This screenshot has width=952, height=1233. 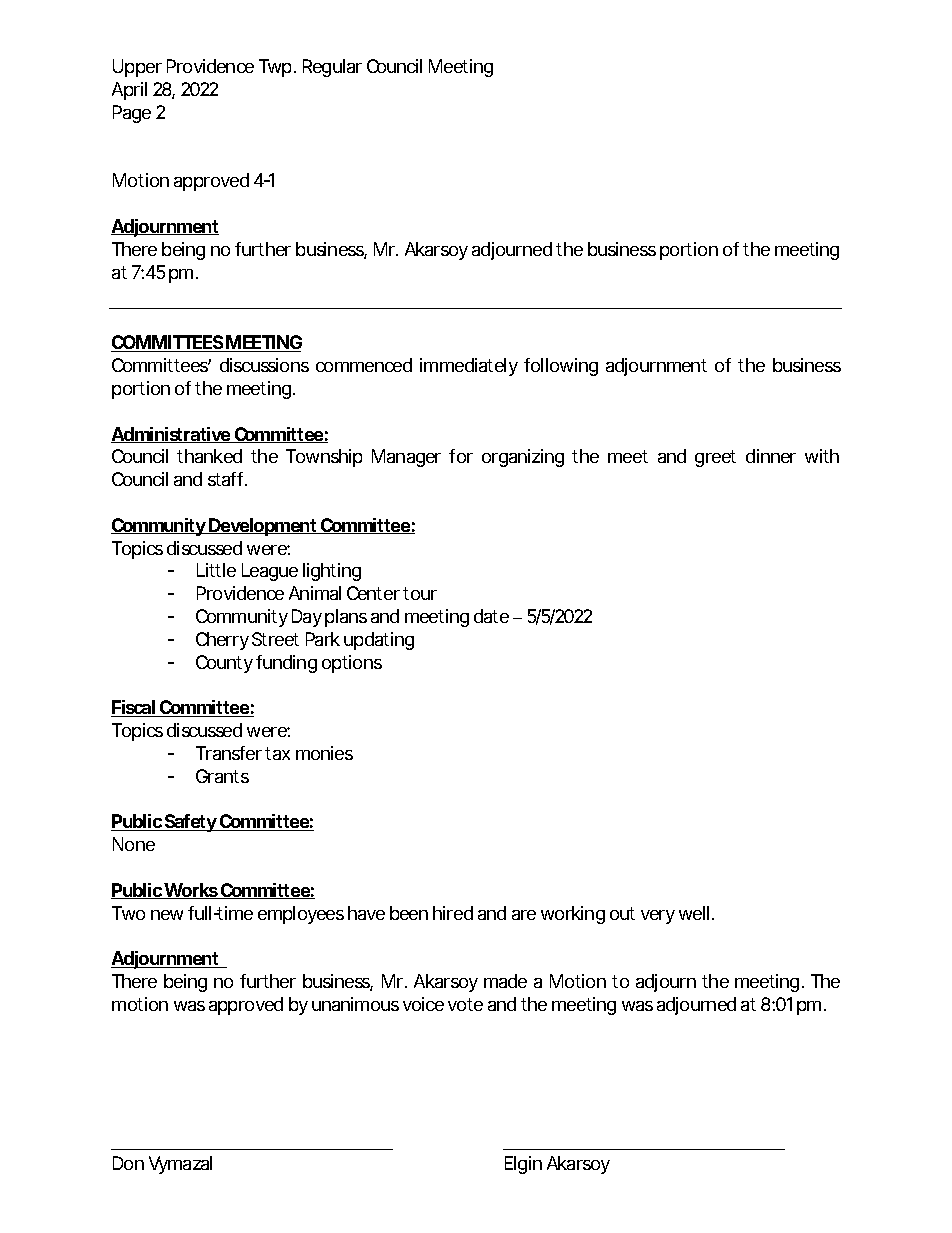 I want to click on Little, so click(x=216, y=570).
